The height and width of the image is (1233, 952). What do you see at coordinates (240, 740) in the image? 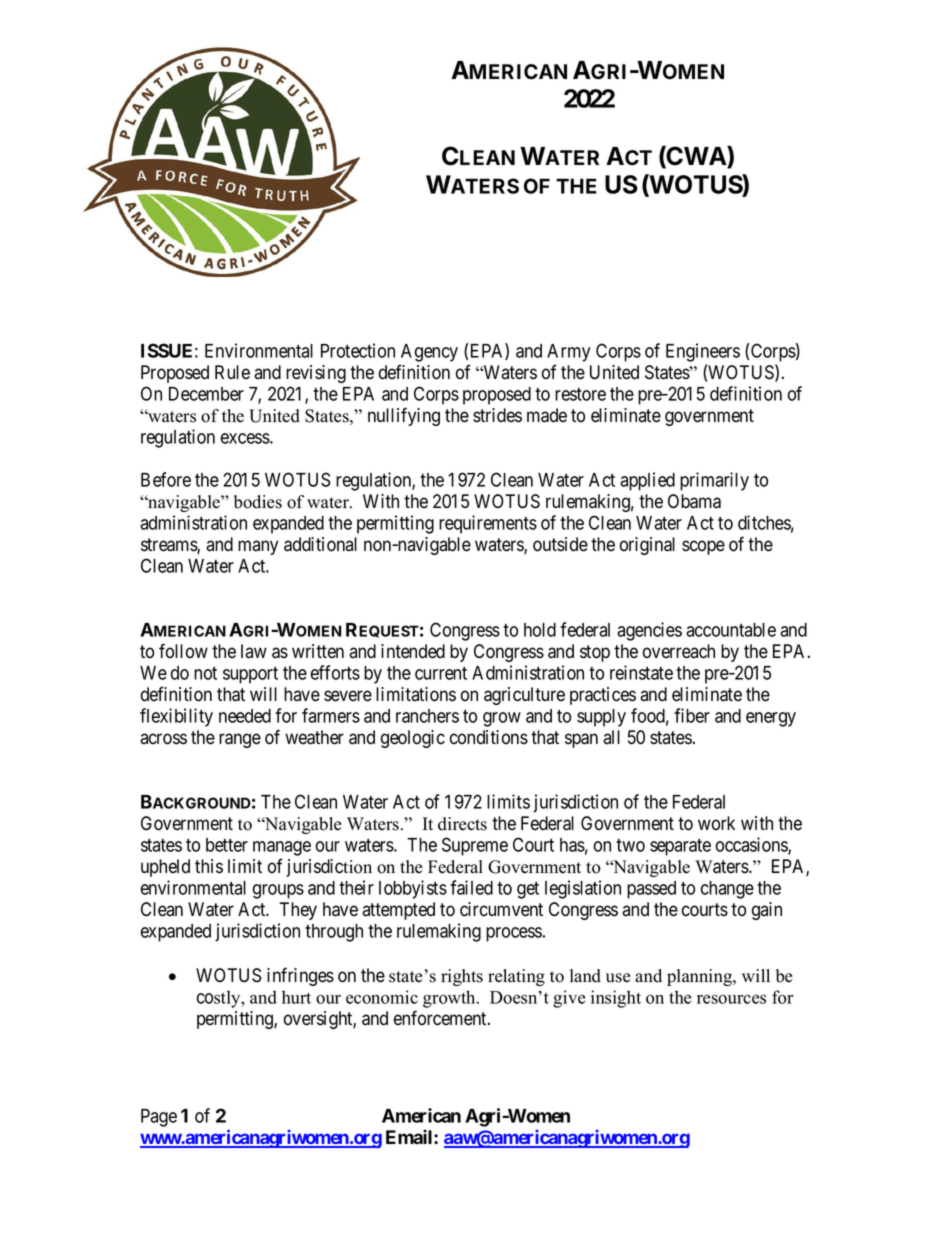
I see `range` at bounding box center [240, 740].
